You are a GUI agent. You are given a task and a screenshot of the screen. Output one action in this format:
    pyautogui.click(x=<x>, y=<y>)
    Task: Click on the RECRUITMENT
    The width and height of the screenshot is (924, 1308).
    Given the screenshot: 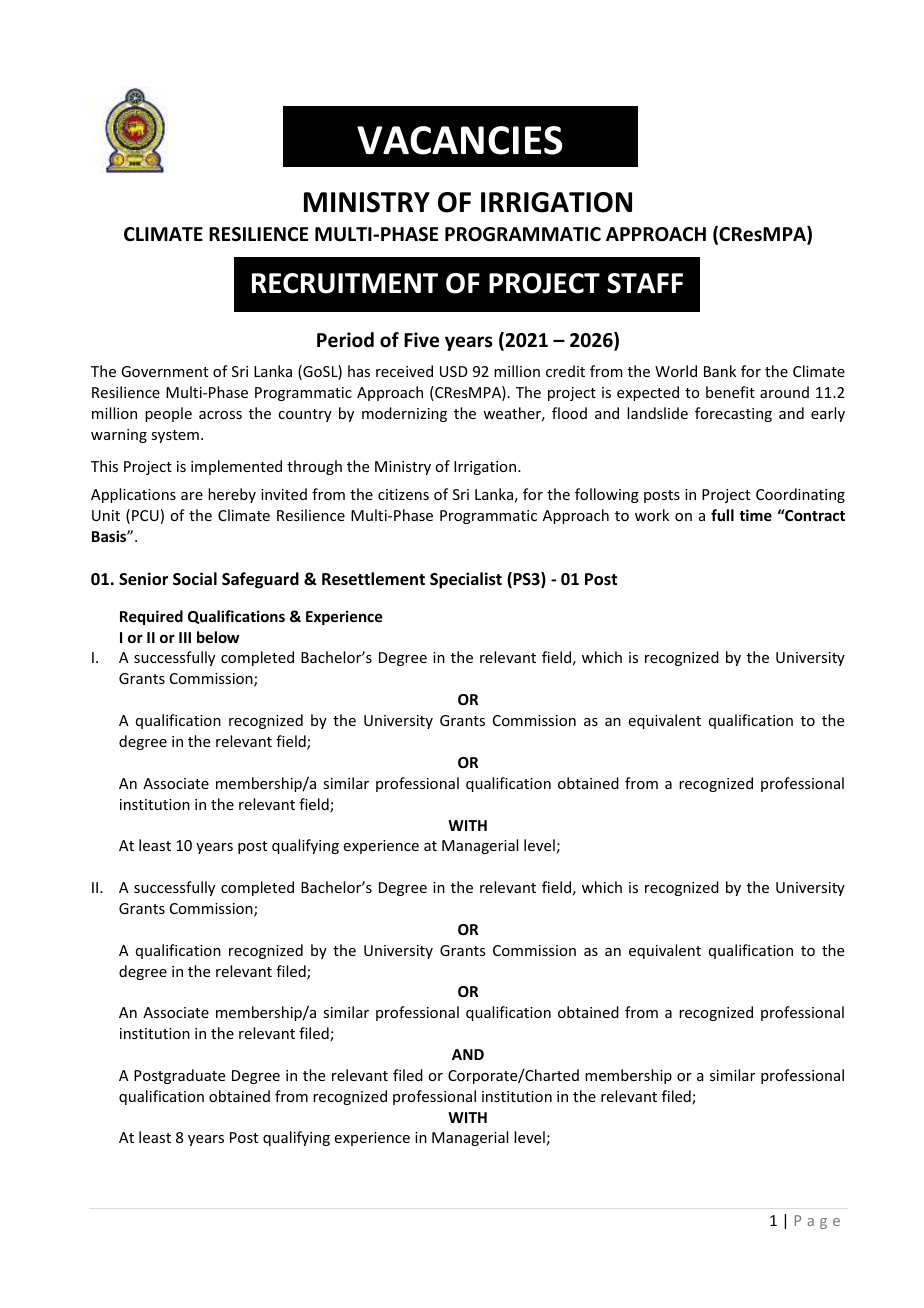 What is the action you would take?
    pyautogui.click(x=345, y=283)
